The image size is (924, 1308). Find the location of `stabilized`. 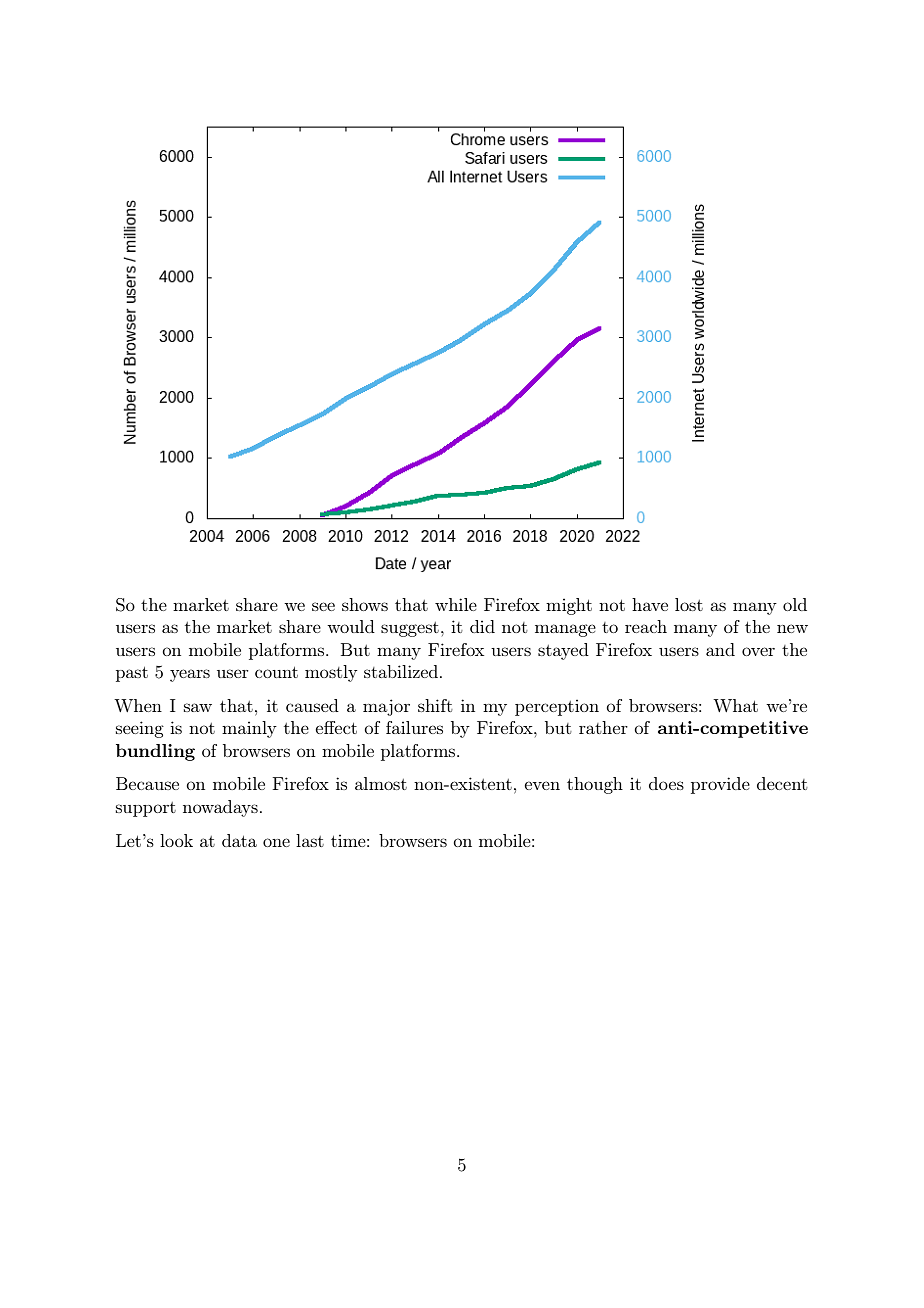

stabilized is located at coordinates (402, 671).
